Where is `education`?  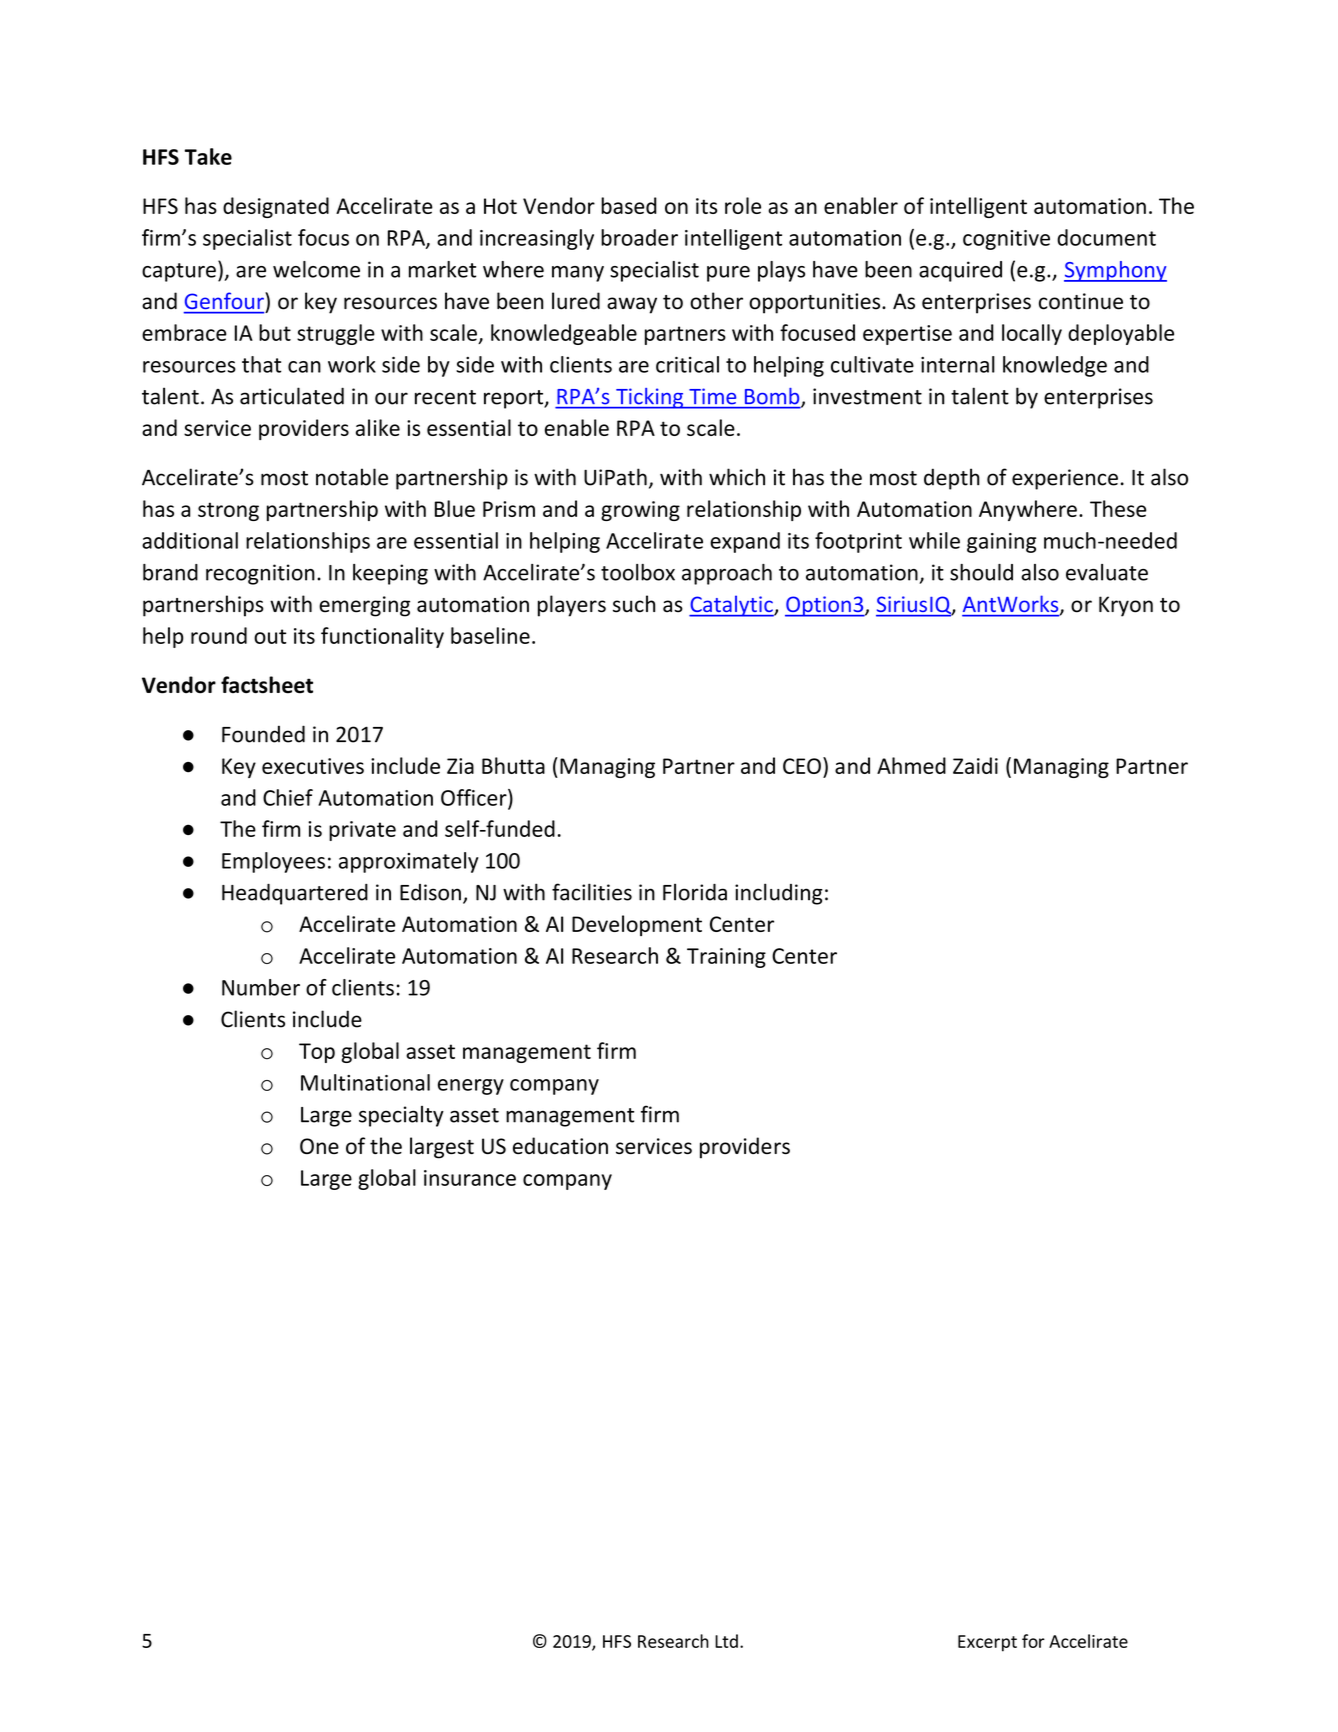
education is located at coordinates (560, 1145).
